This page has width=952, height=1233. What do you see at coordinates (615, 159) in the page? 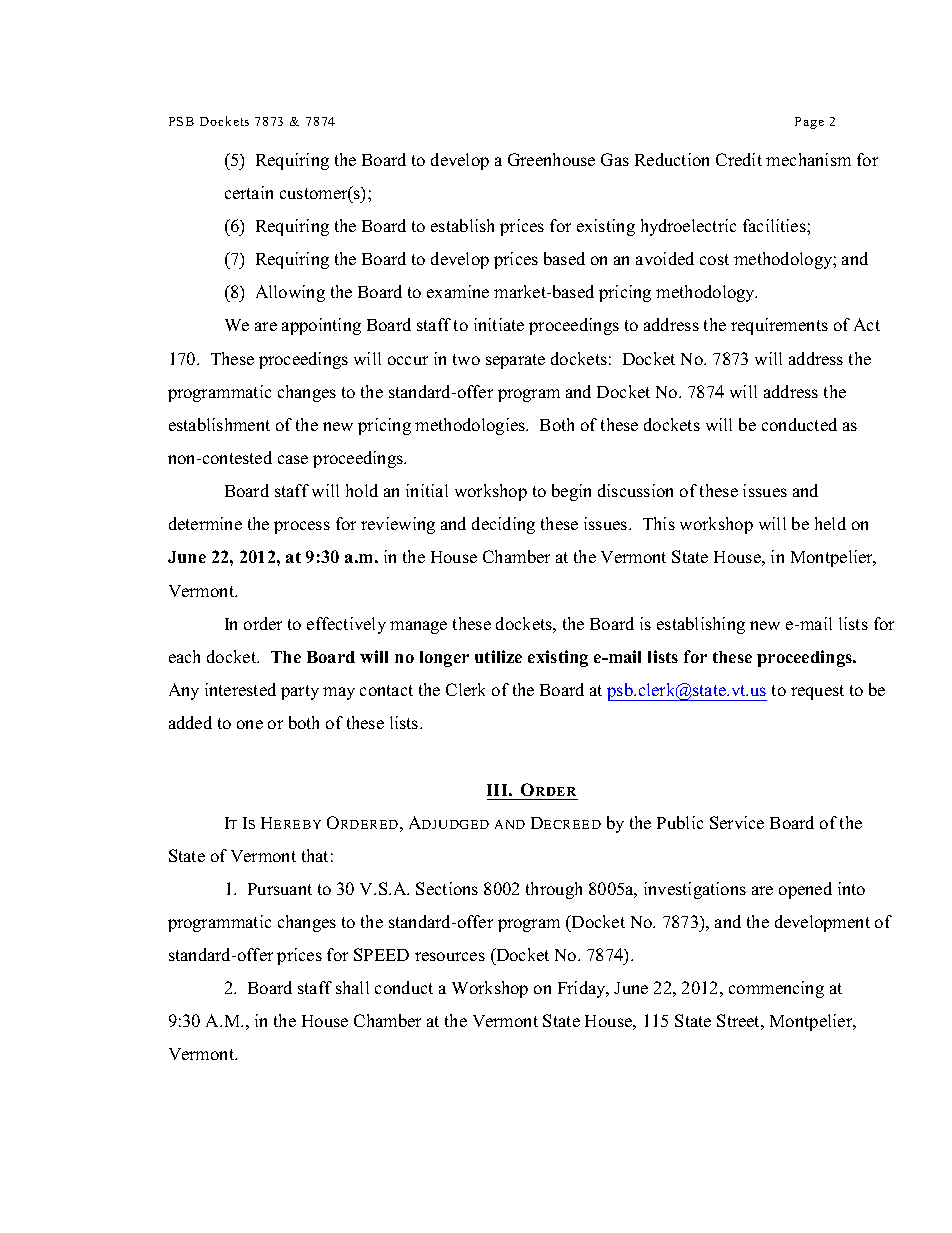
I see `Gas` at bounding box center [615, 159].
